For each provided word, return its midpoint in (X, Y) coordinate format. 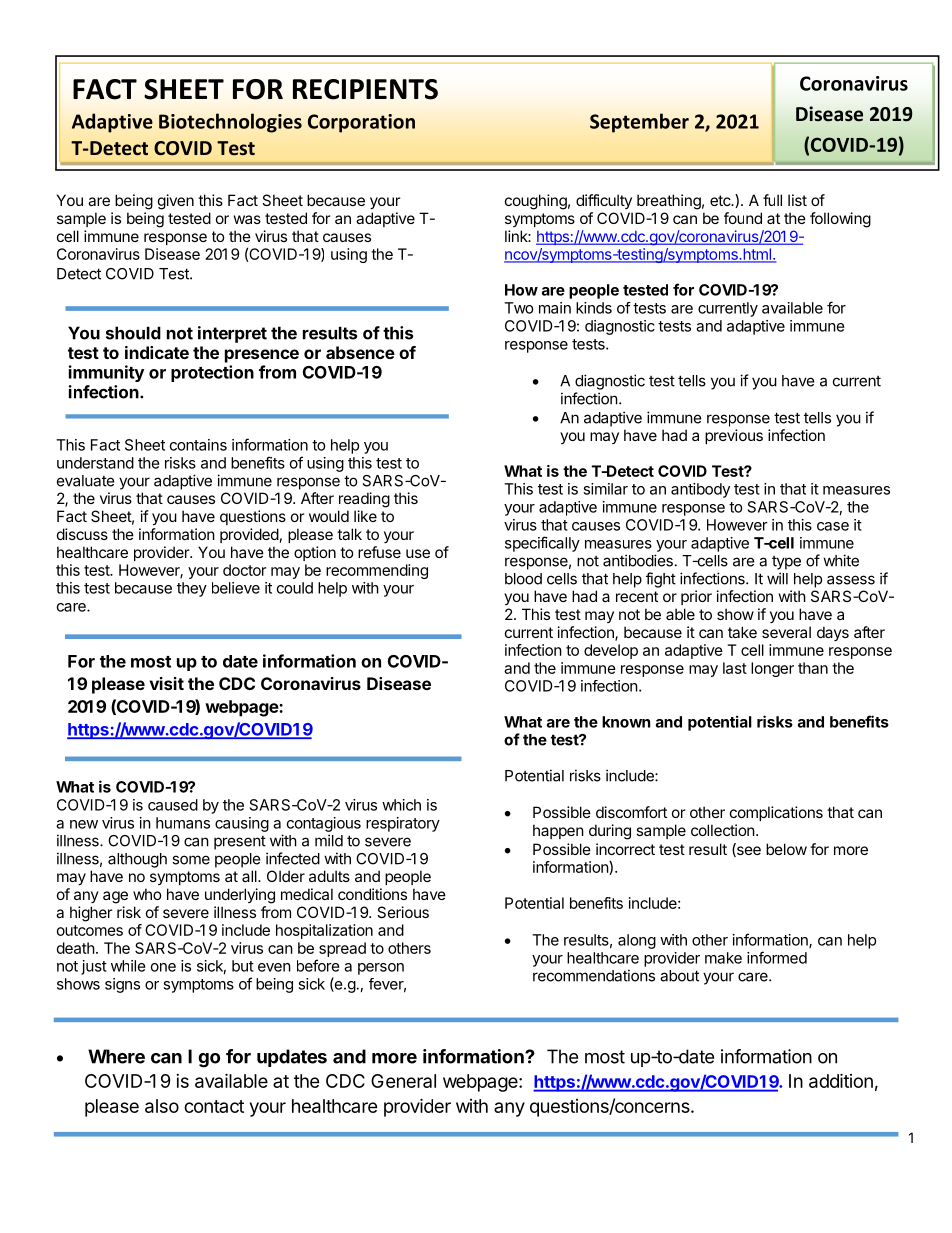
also (162, 1106)
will (777, 578)
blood (523, 579)
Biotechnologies (230, 123)
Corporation (361, 123)
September (639, 123)
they (192, 589)
